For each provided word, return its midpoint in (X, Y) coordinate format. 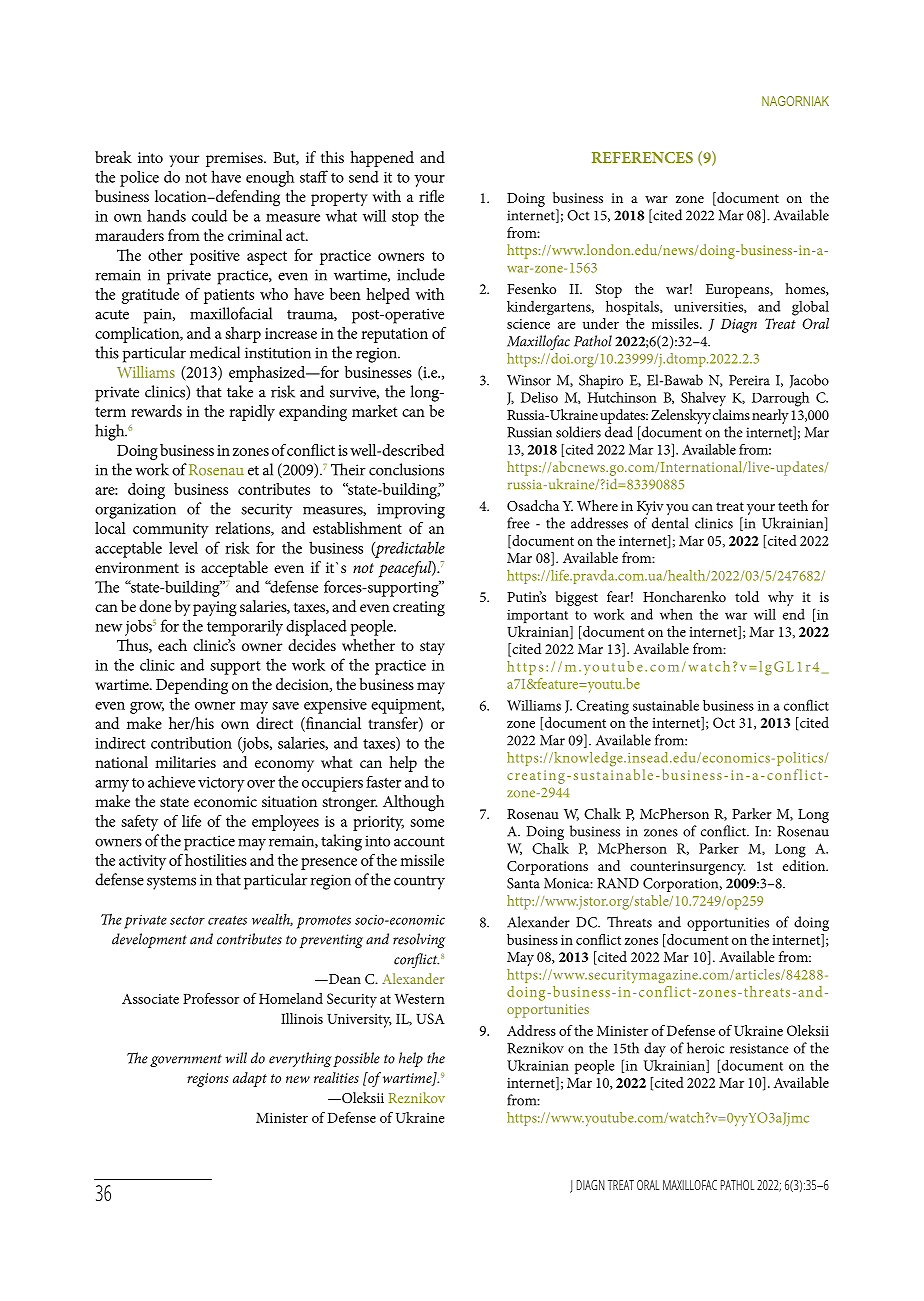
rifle (431, 196)
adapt (250, 1079)
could (209, 215)
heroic (705, 1048)
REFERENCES (642, 157)
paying (215, 609)
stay (432, 648)
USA (430, 1018)
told (747, 596)
